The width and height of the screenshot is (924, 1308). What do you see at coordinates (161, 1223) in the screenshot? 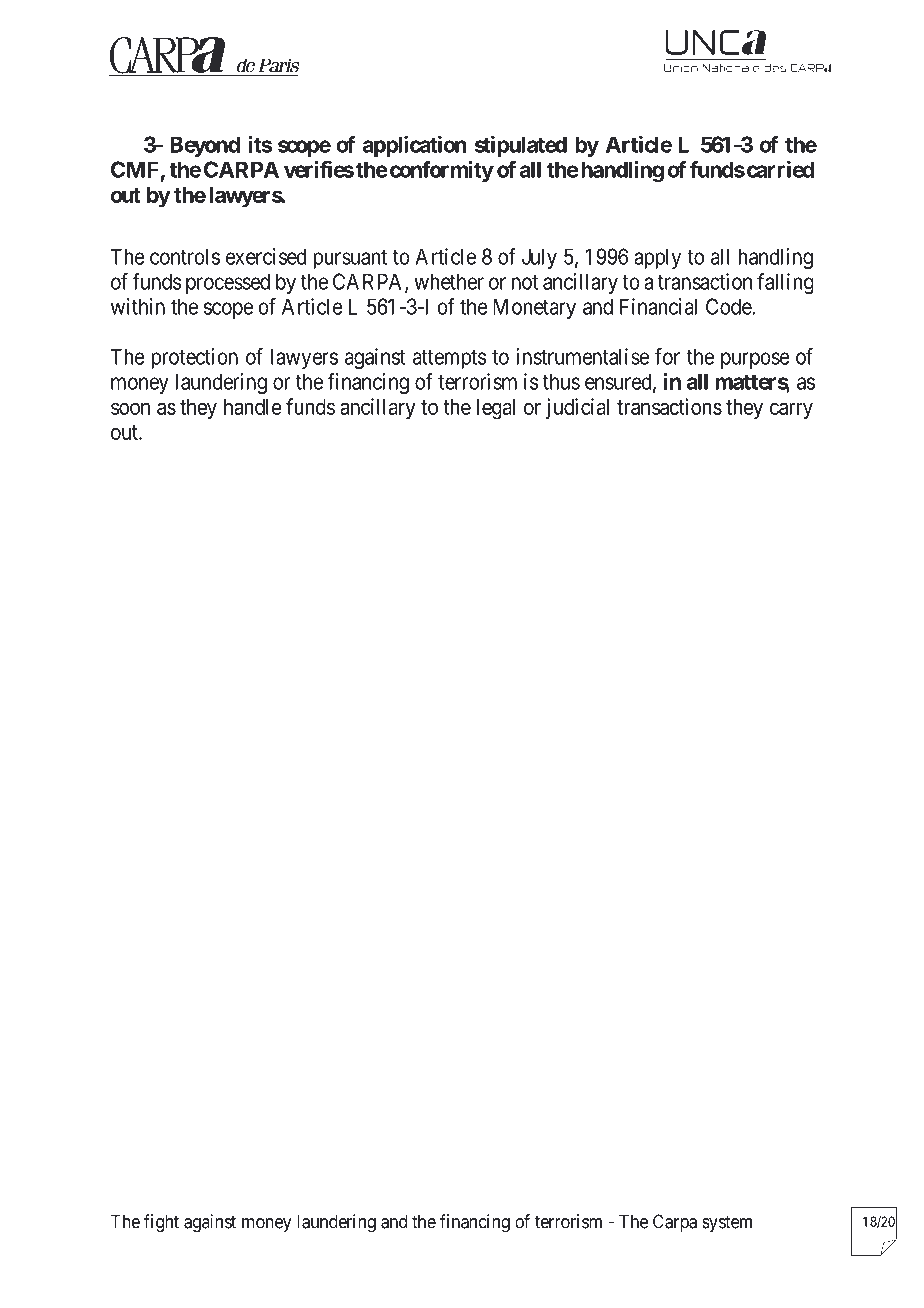
I see `fight` at bounding box center [161, 1223].
